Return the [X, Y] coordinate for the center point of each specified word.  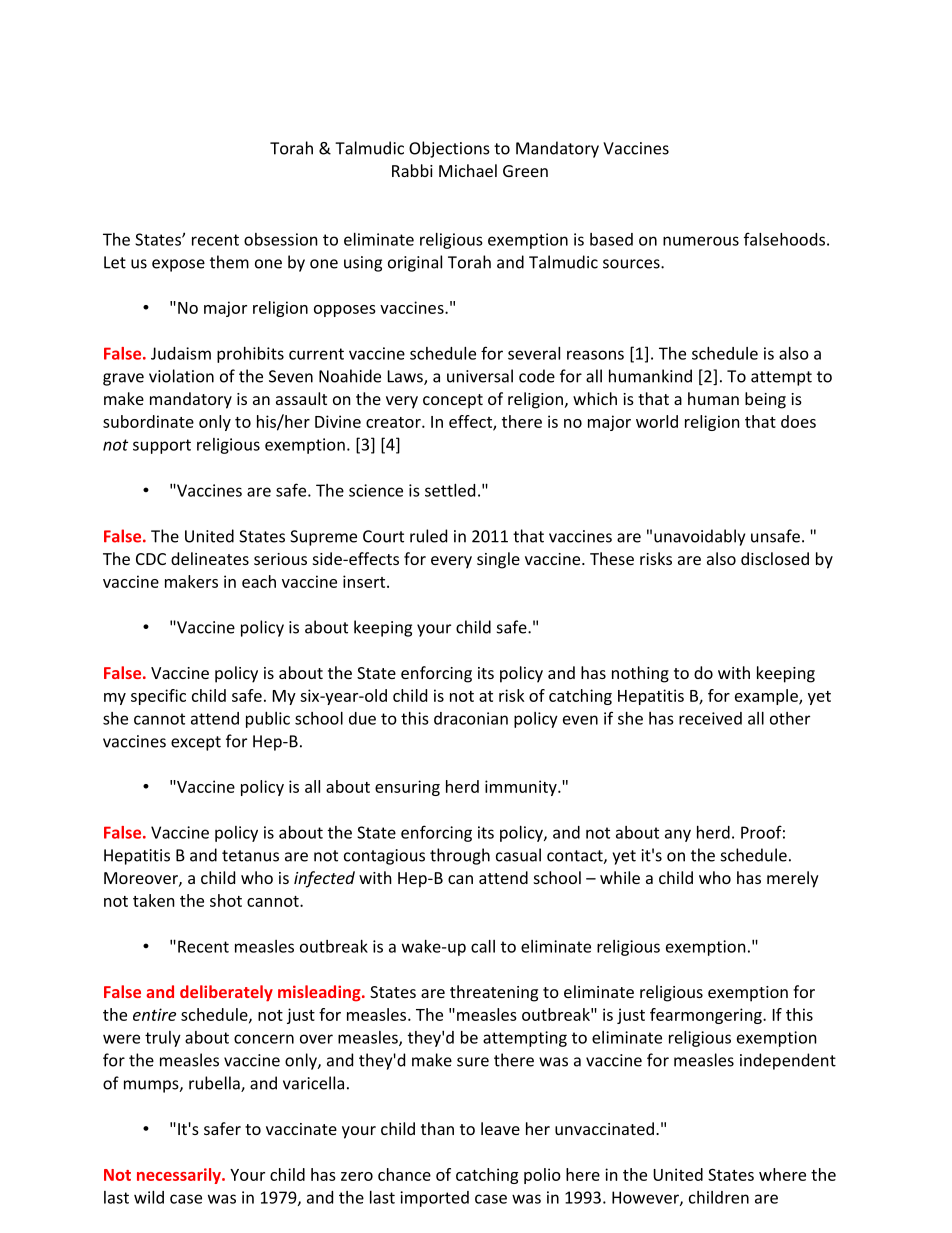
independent [788, 1061]
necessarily [180, 1176]
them [229, 262]
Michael [468, 170]
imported [434, 1199]
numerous [701, 241]
